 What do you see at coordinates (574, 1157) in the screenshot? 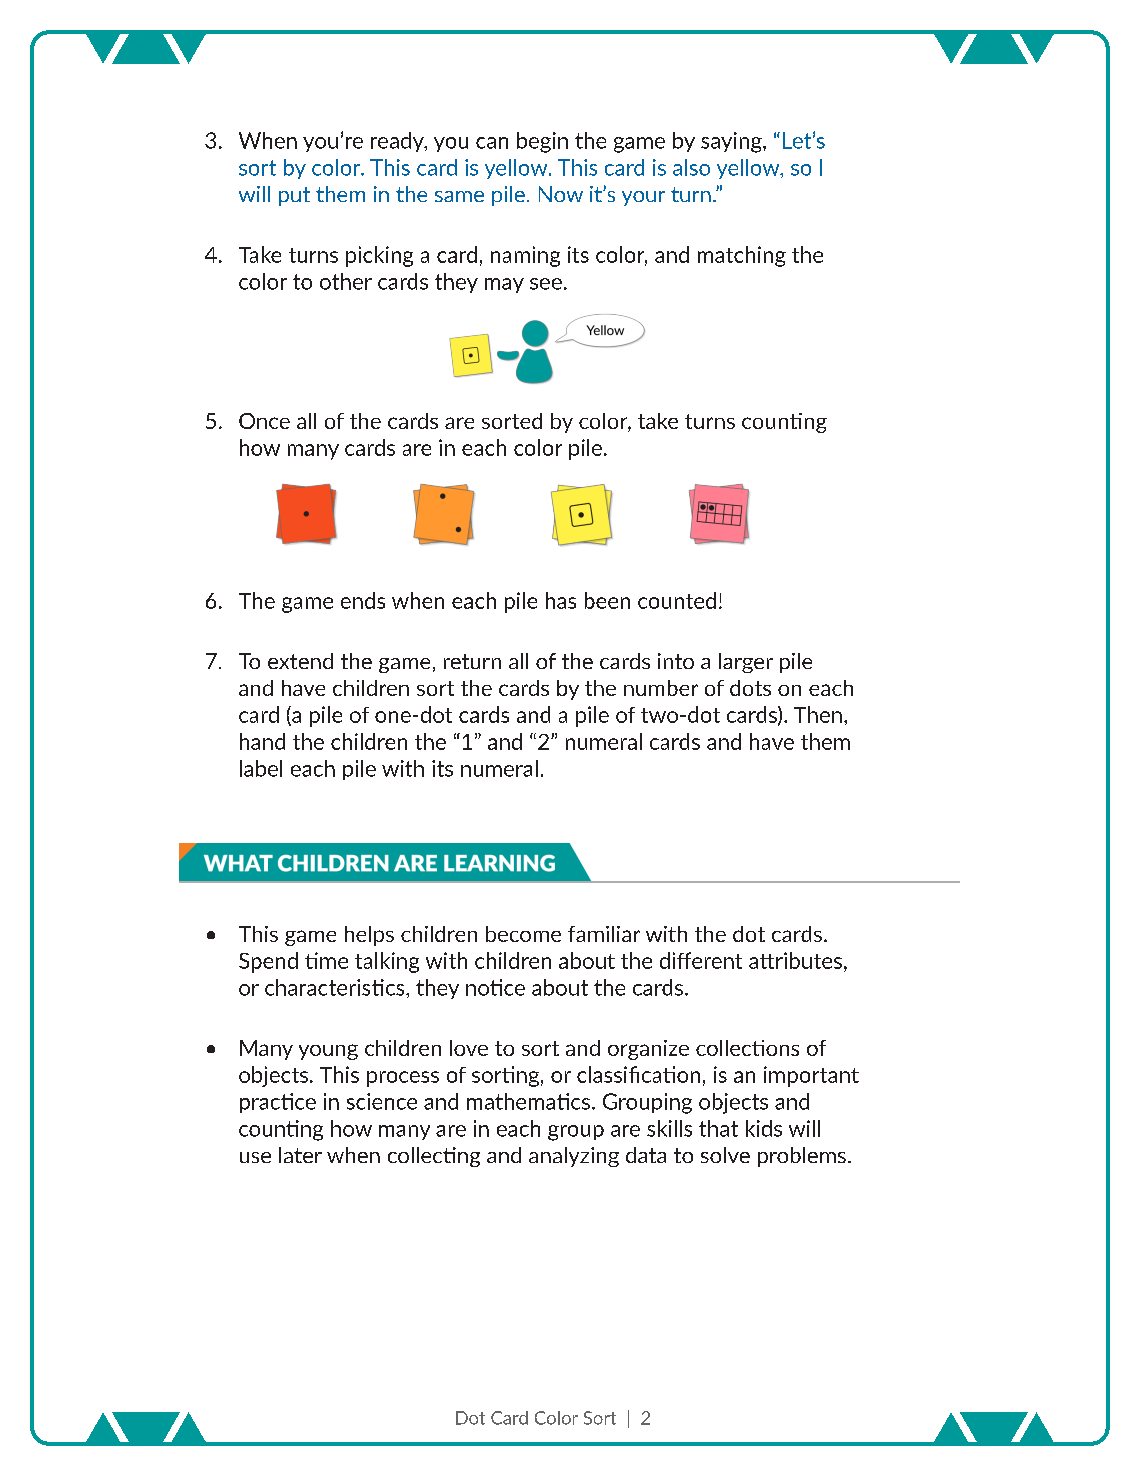
I see `analyzing` at bounding box center [574, 1157].
